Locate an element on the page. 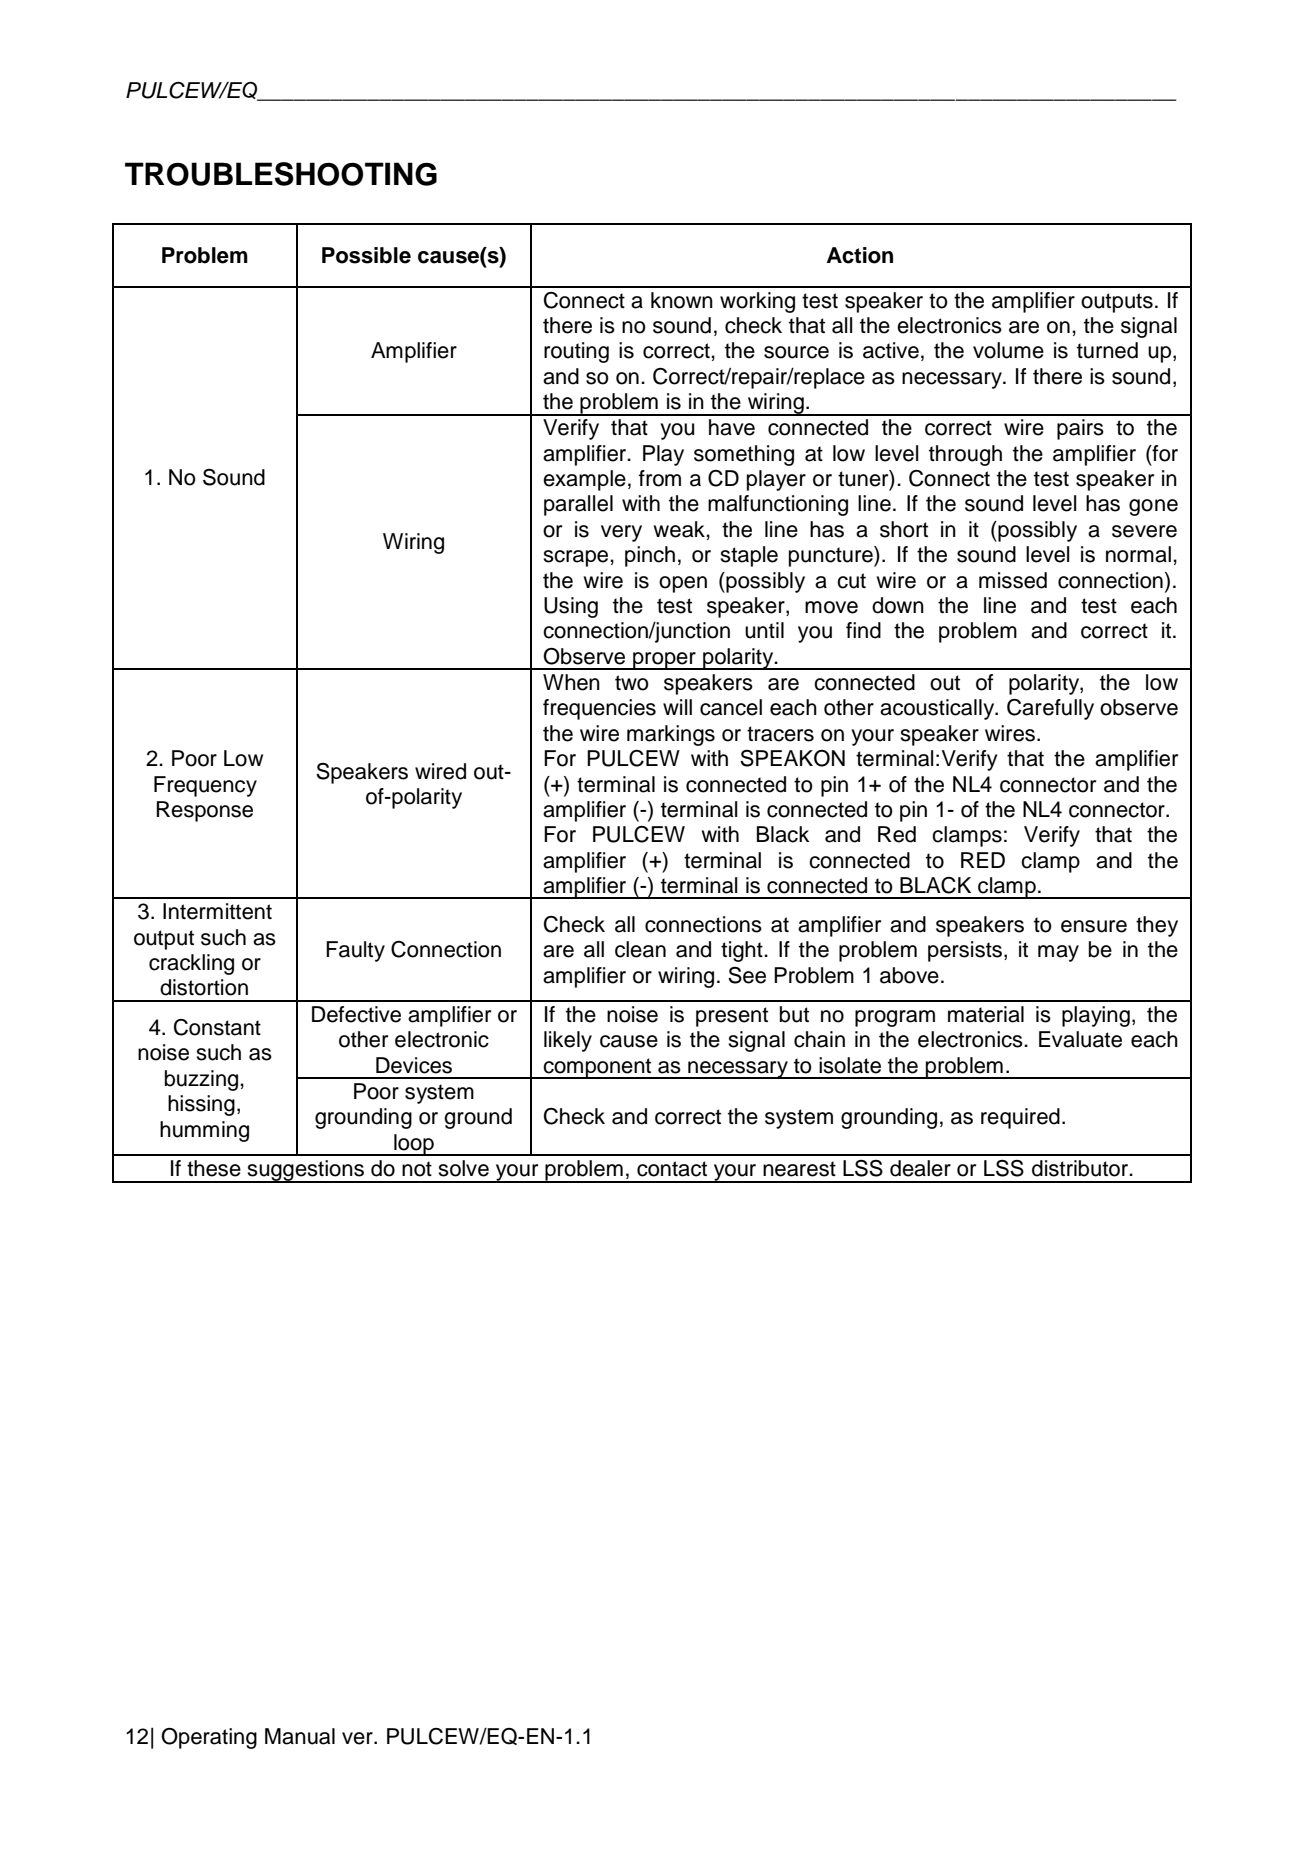 The image size is (1312, 1856). Manual is located at coordinates (300, 1736).
